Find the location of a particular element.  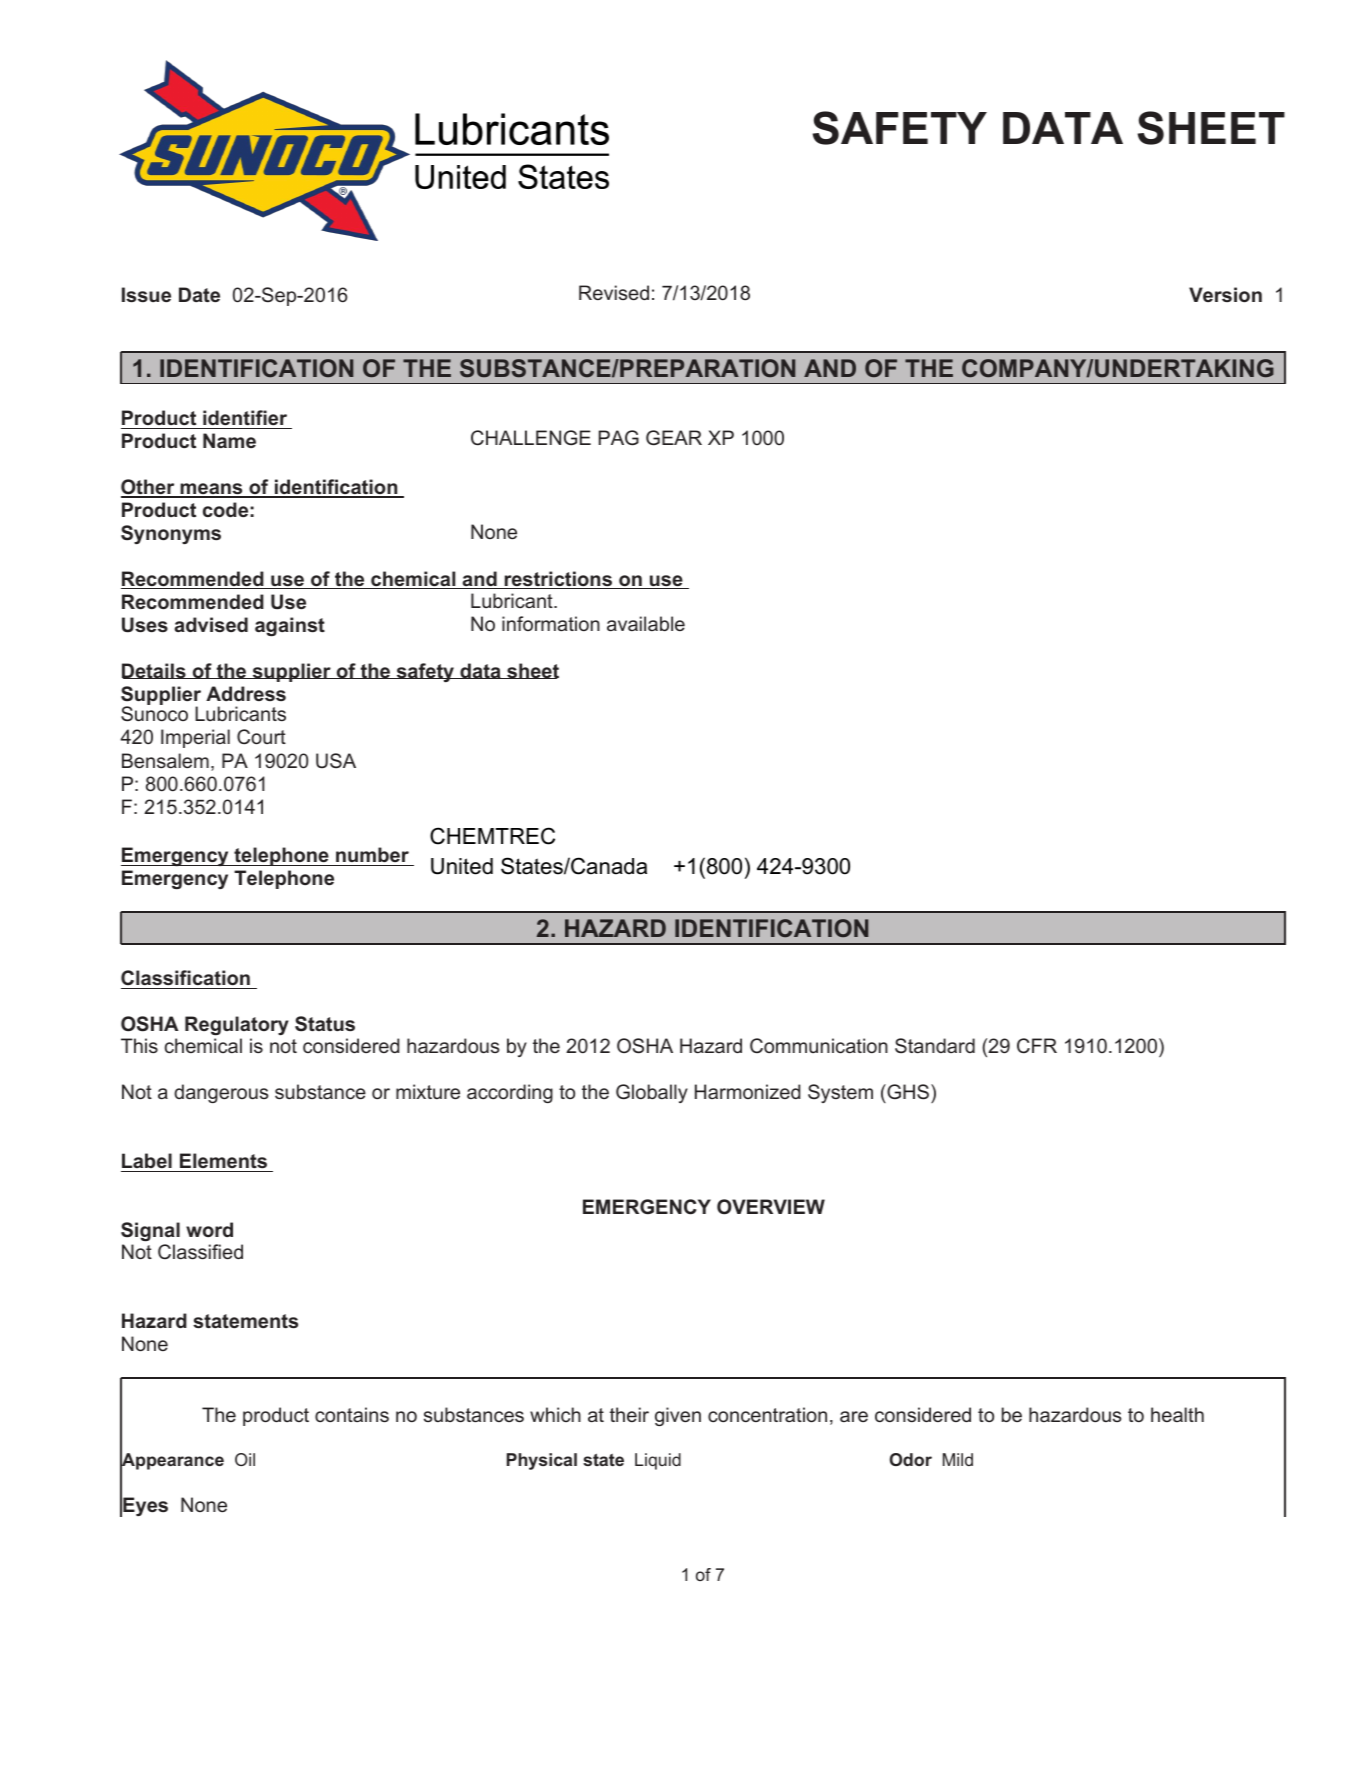

available is located at coordinates (646, 623).
